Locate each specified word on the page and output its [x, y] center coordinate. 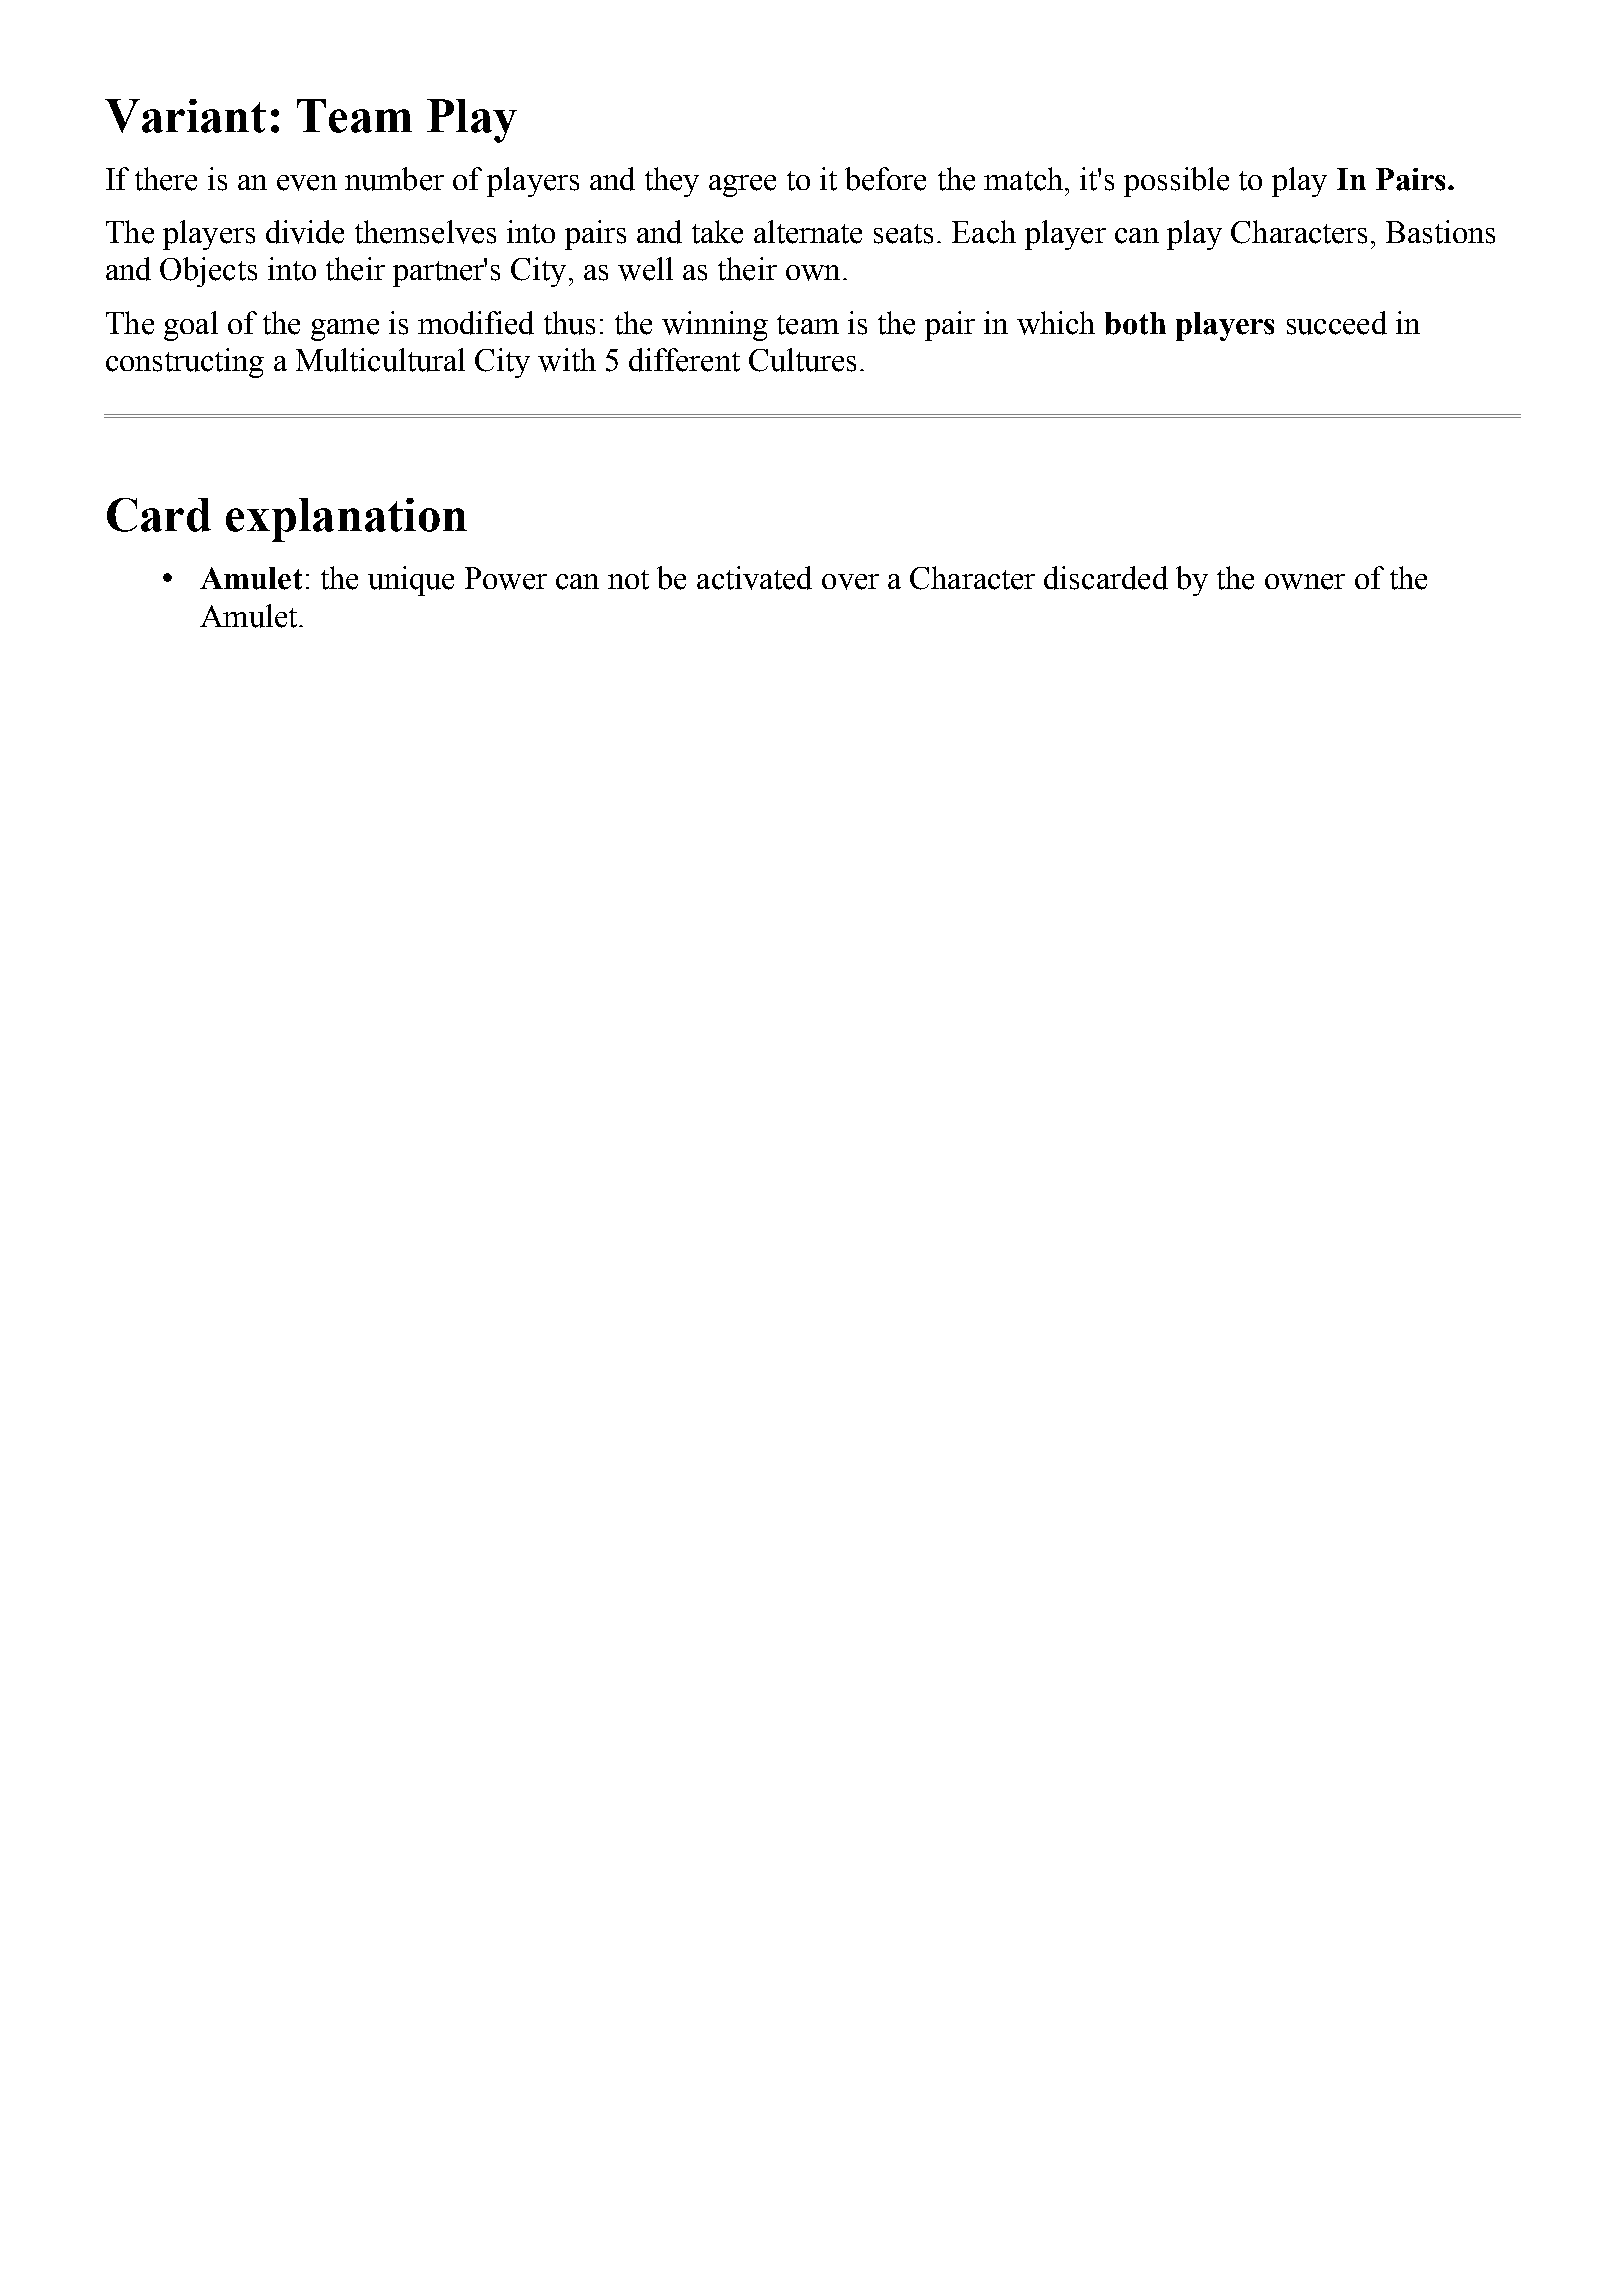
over [850, 582]
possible [1176, 182]
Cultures [802, 360]
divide [305, 232]
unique [411, 581]
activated [754, 578]
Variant [185, 116]
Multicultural [380, 360]
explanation [346, 520]
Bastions [1440, 232]
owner [1305, 582]
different [684, 360]
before [885, 179]
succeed [1337, 323]
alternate [808, 232]
